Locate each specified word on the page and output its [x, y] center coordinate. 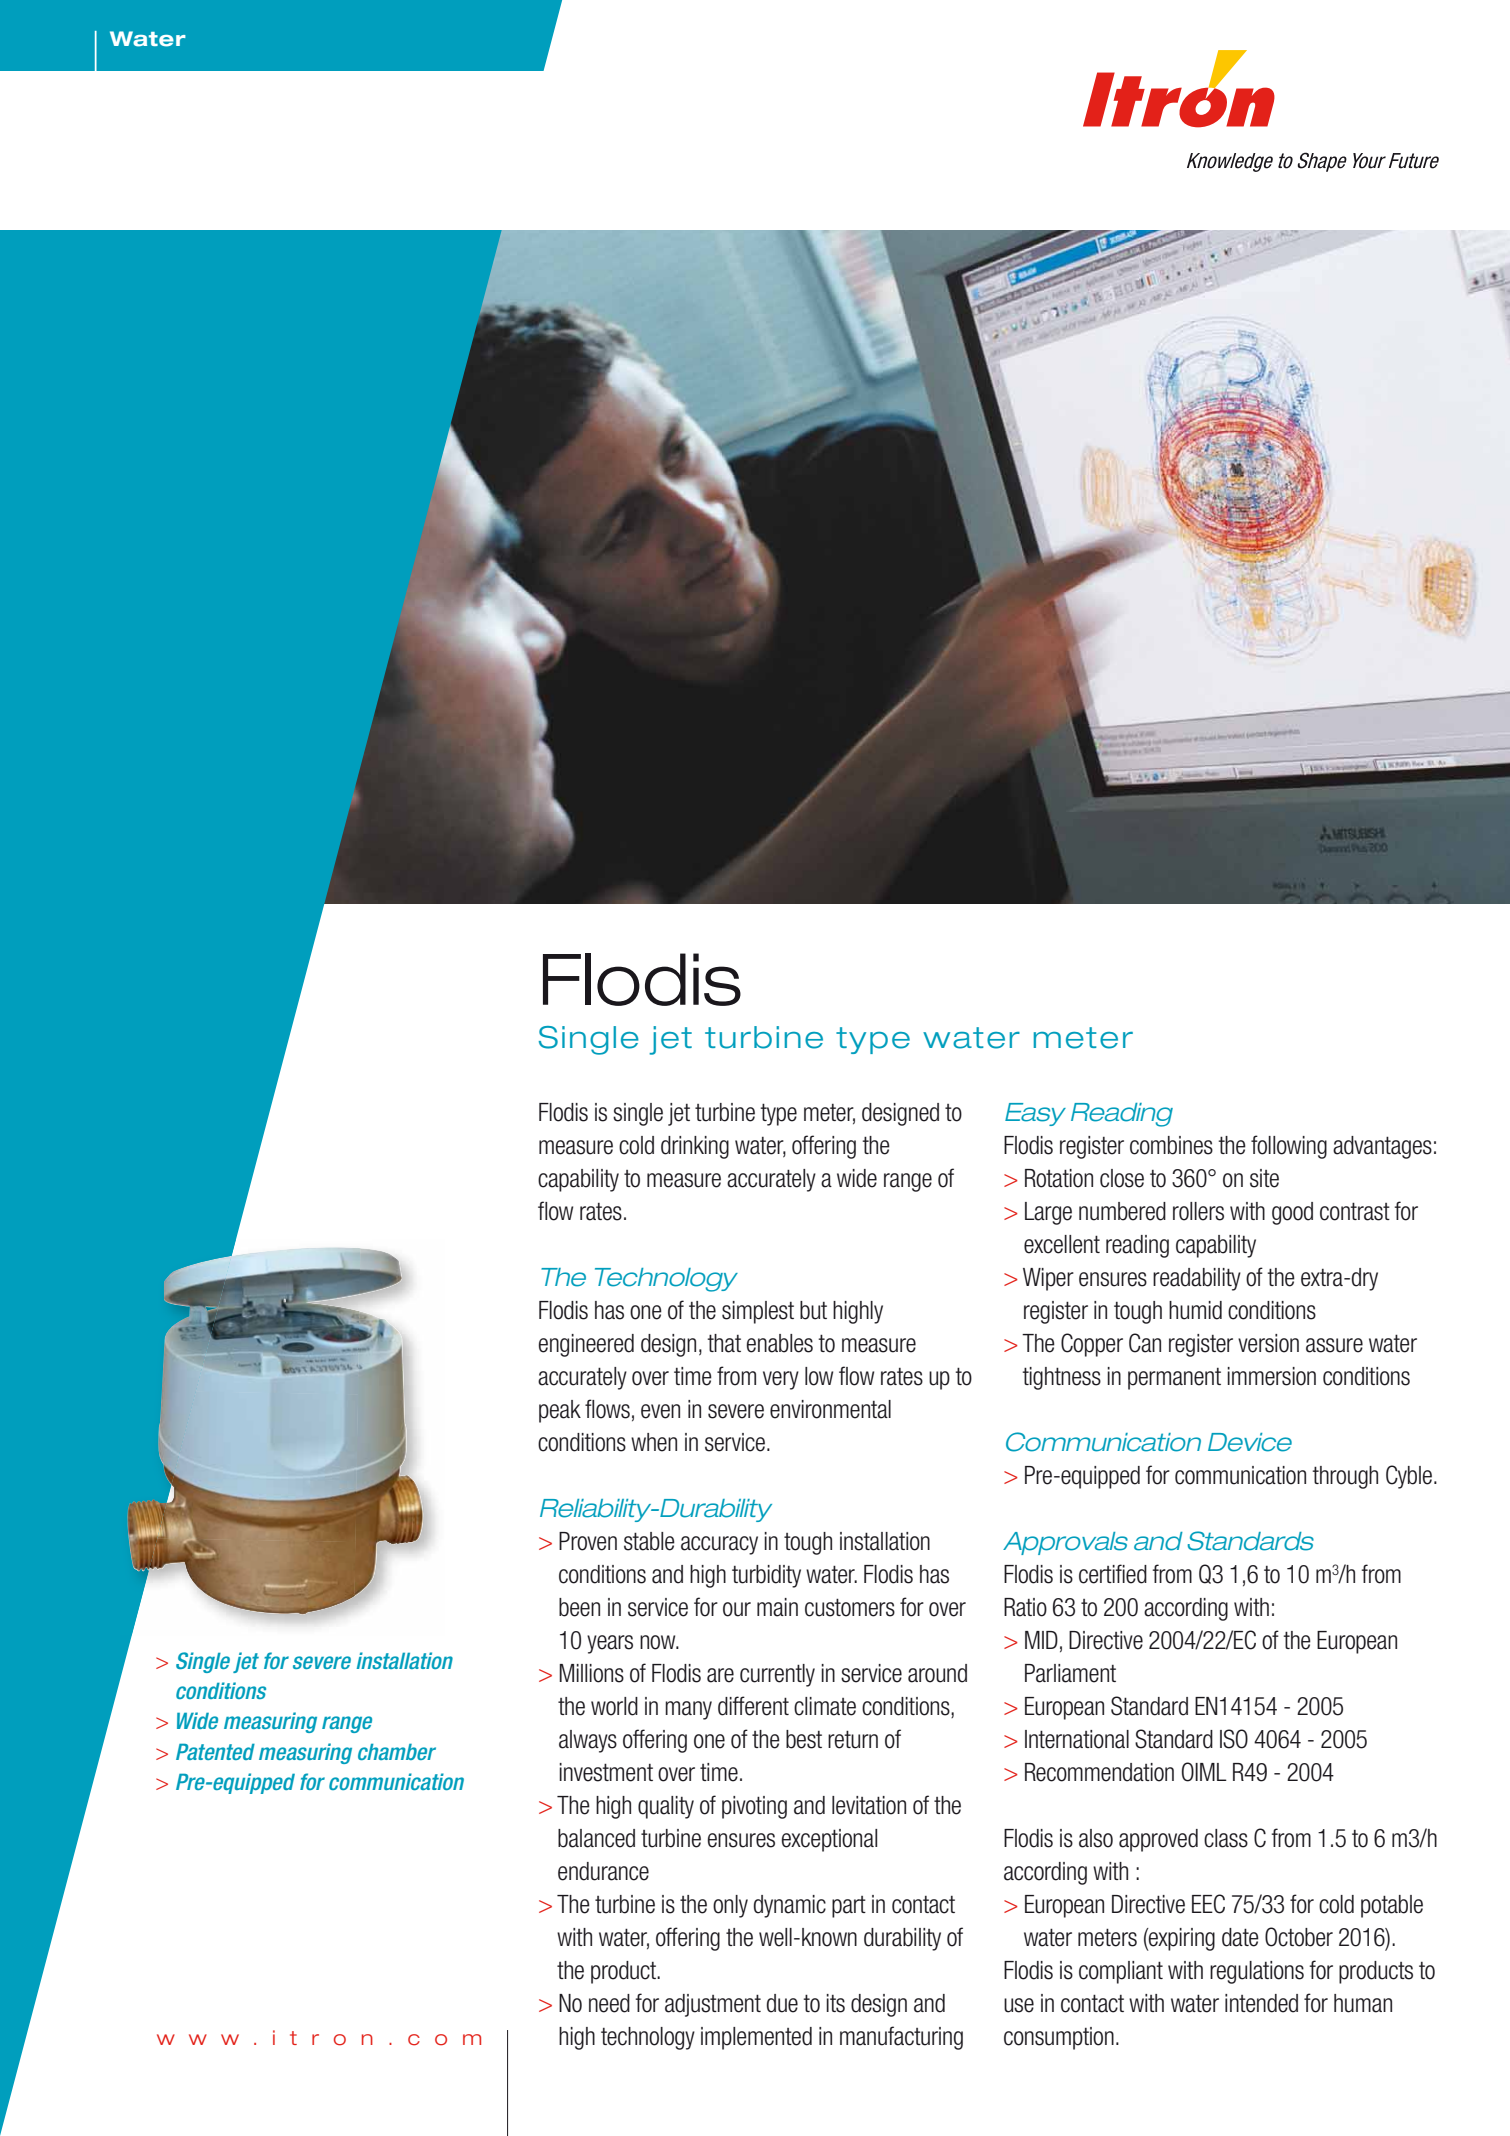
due [782, 2003]
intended [1261, 2003]
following [1289, 1147]
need [609, 2003]
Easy [1035, 1114]
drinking [695, 1147]
